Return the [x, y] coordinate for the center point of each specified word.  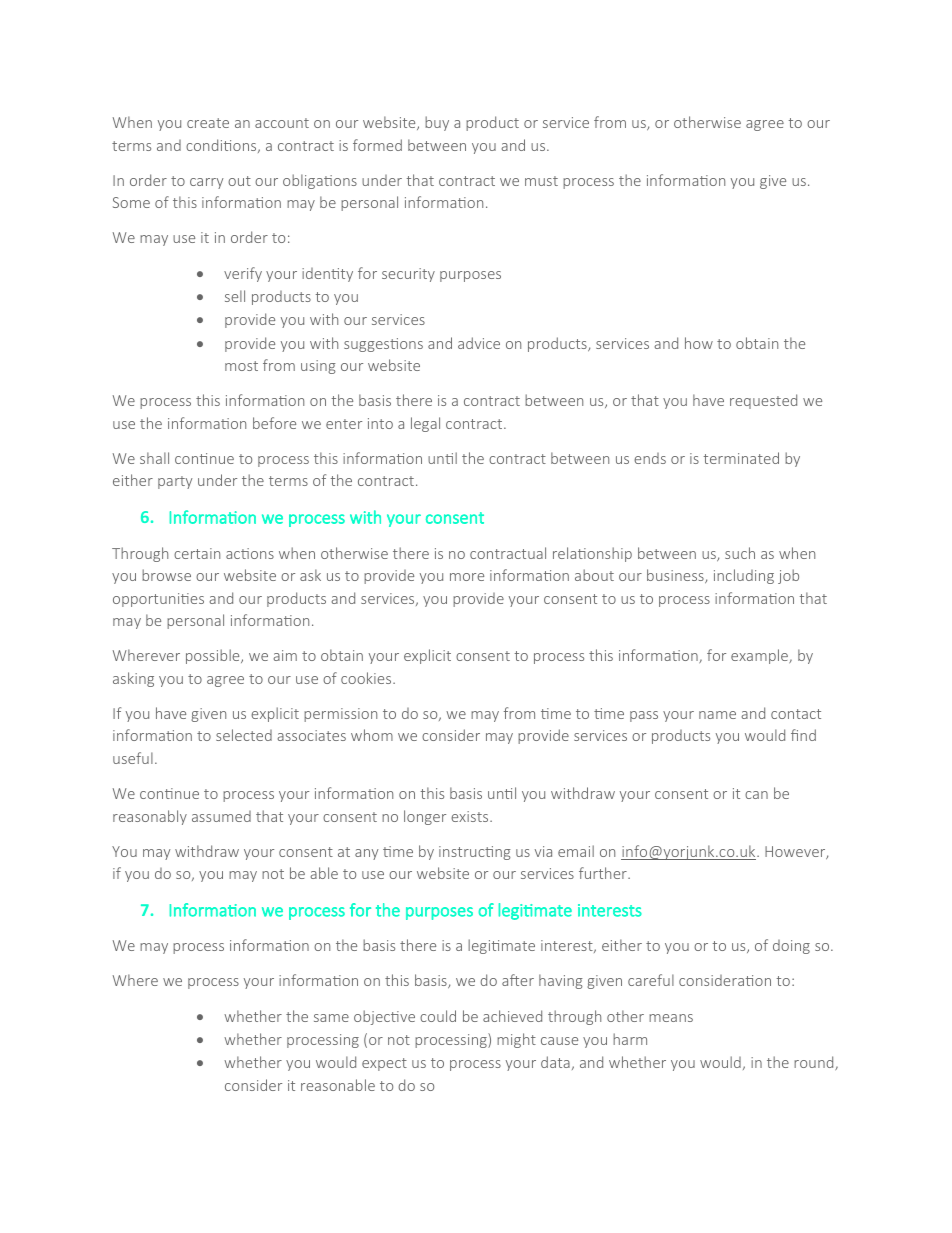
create [208, 123]
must [541, 181]
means [671, 1018]
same [331, 1018]
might [516, 1040]
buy [437, 123]
